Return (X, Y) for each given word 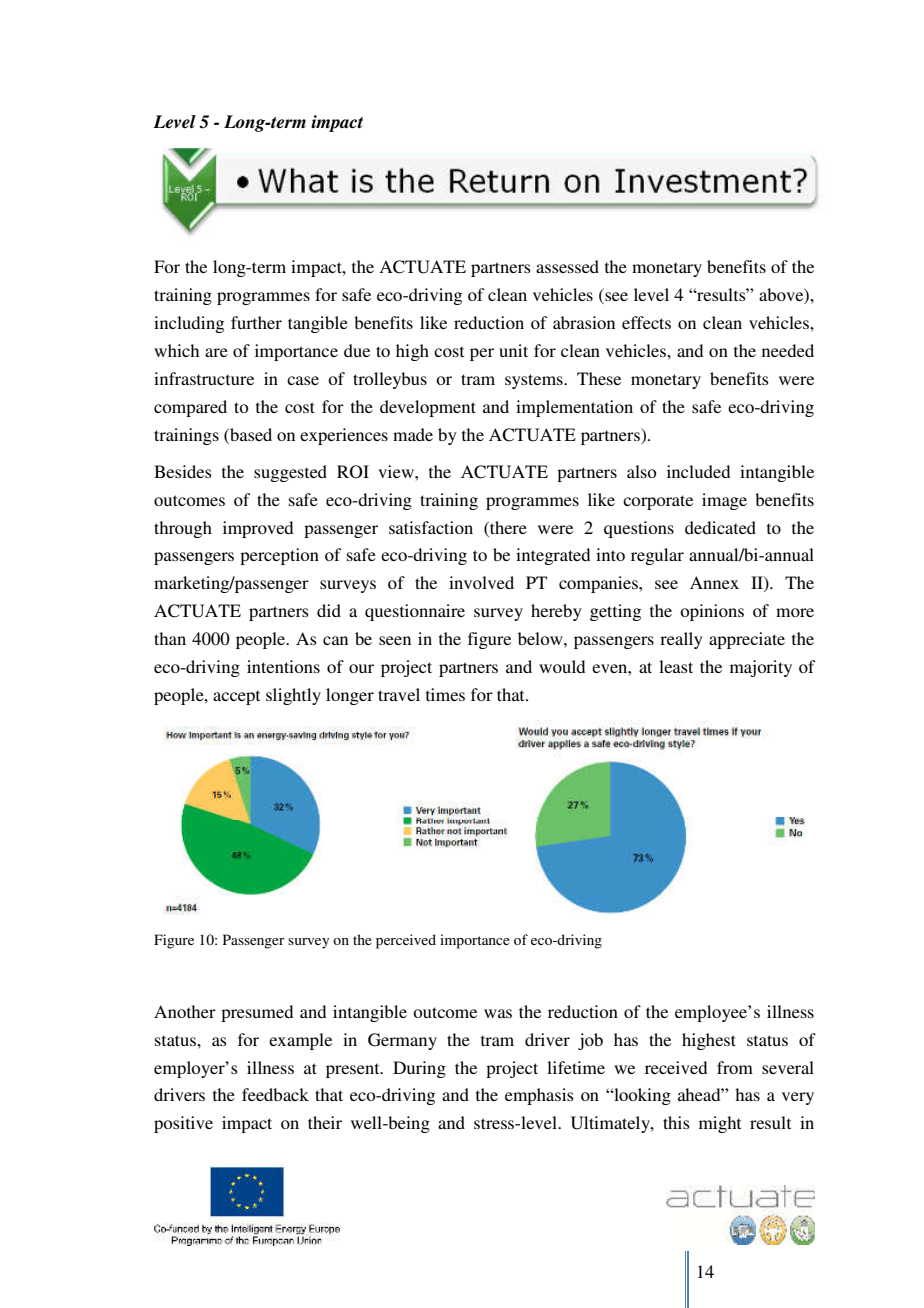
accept (236, 697)
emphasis (539, 1096)
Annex (714, 582)
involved (481, 582)
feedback (275, 1094)
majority (761, 668)
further (256, 322)
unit (513, 350)
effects (646, 322)
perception (279, 556)
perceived (406, 941)
